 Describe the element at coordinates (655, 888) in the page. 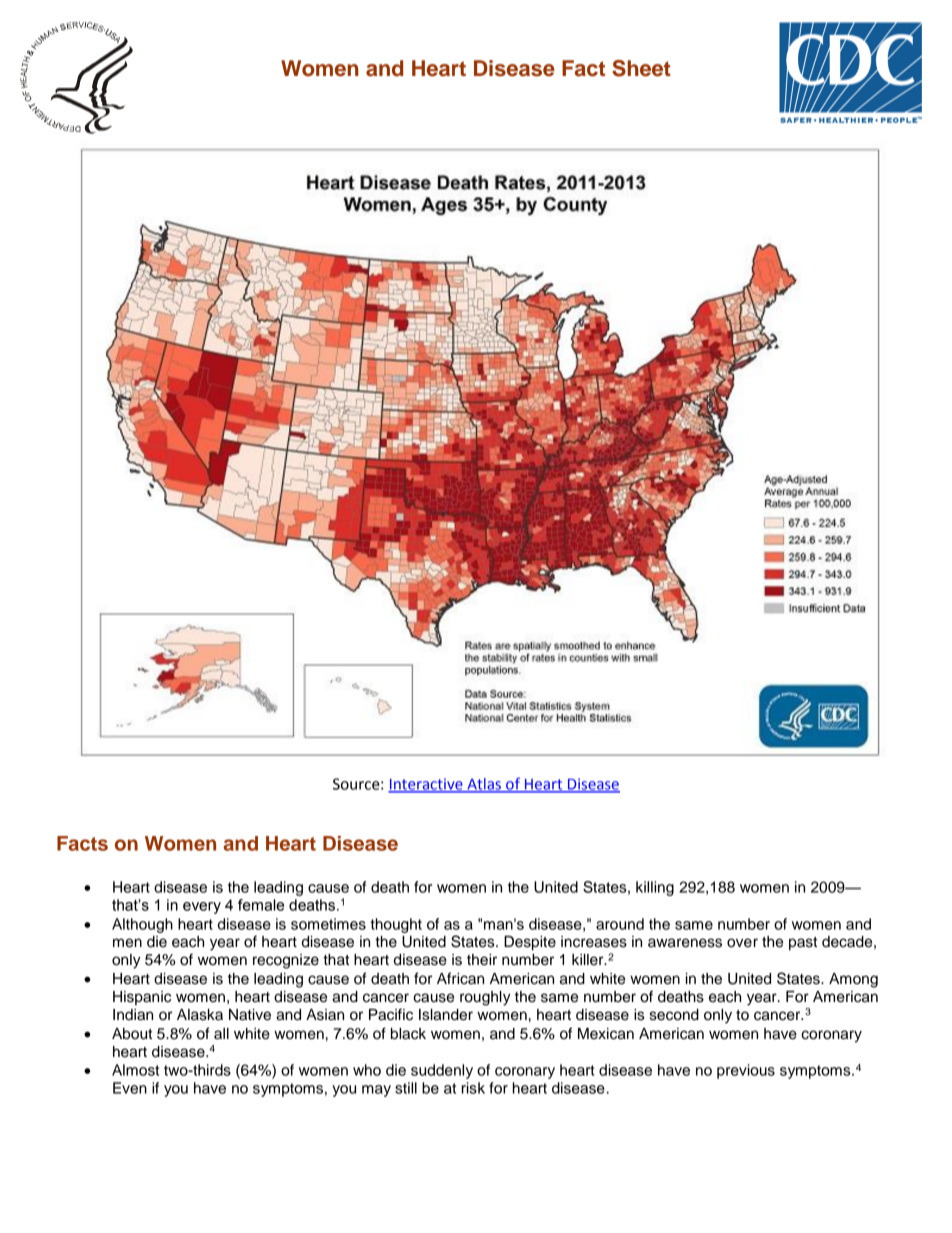

I see `killing` at that location.
